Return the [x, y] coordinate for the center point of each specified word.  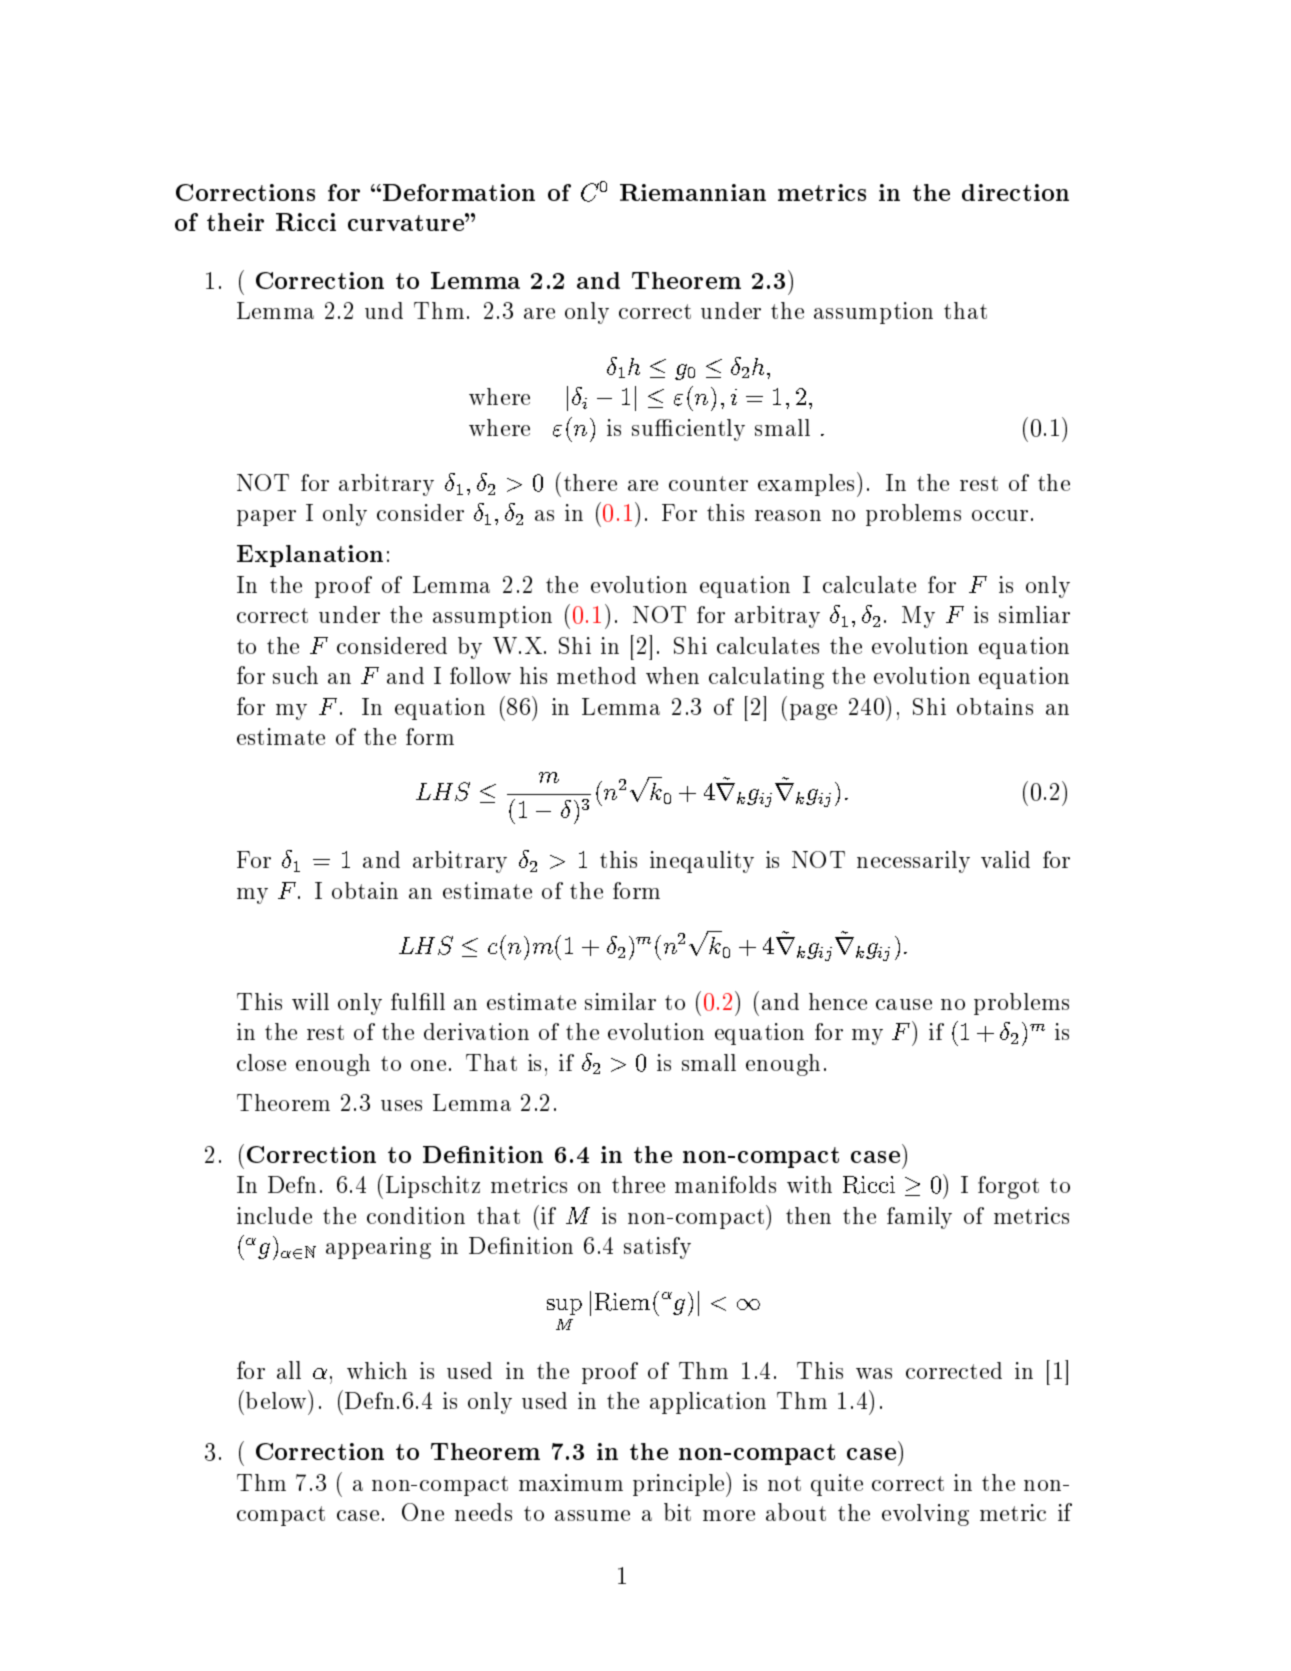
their [235, 222]
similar [620, 1001]
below [277, 1399]
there [590, 482]
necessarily [913, 862]
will [310, 1001]
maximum [571, 1482]
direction [1015, 192]
